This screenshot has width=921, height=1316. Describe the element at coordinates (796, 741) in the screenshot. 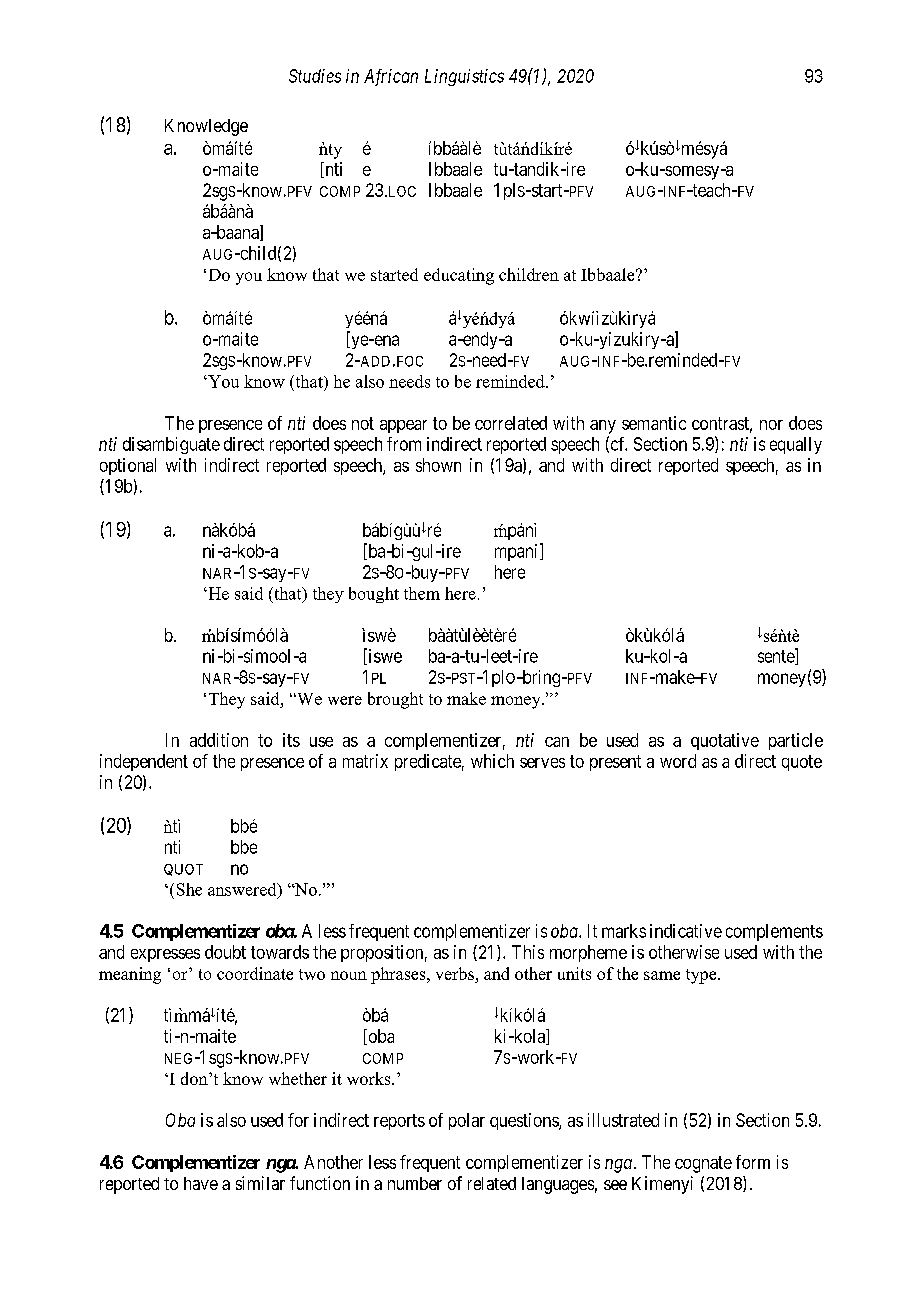

I see `particle` at that location.
